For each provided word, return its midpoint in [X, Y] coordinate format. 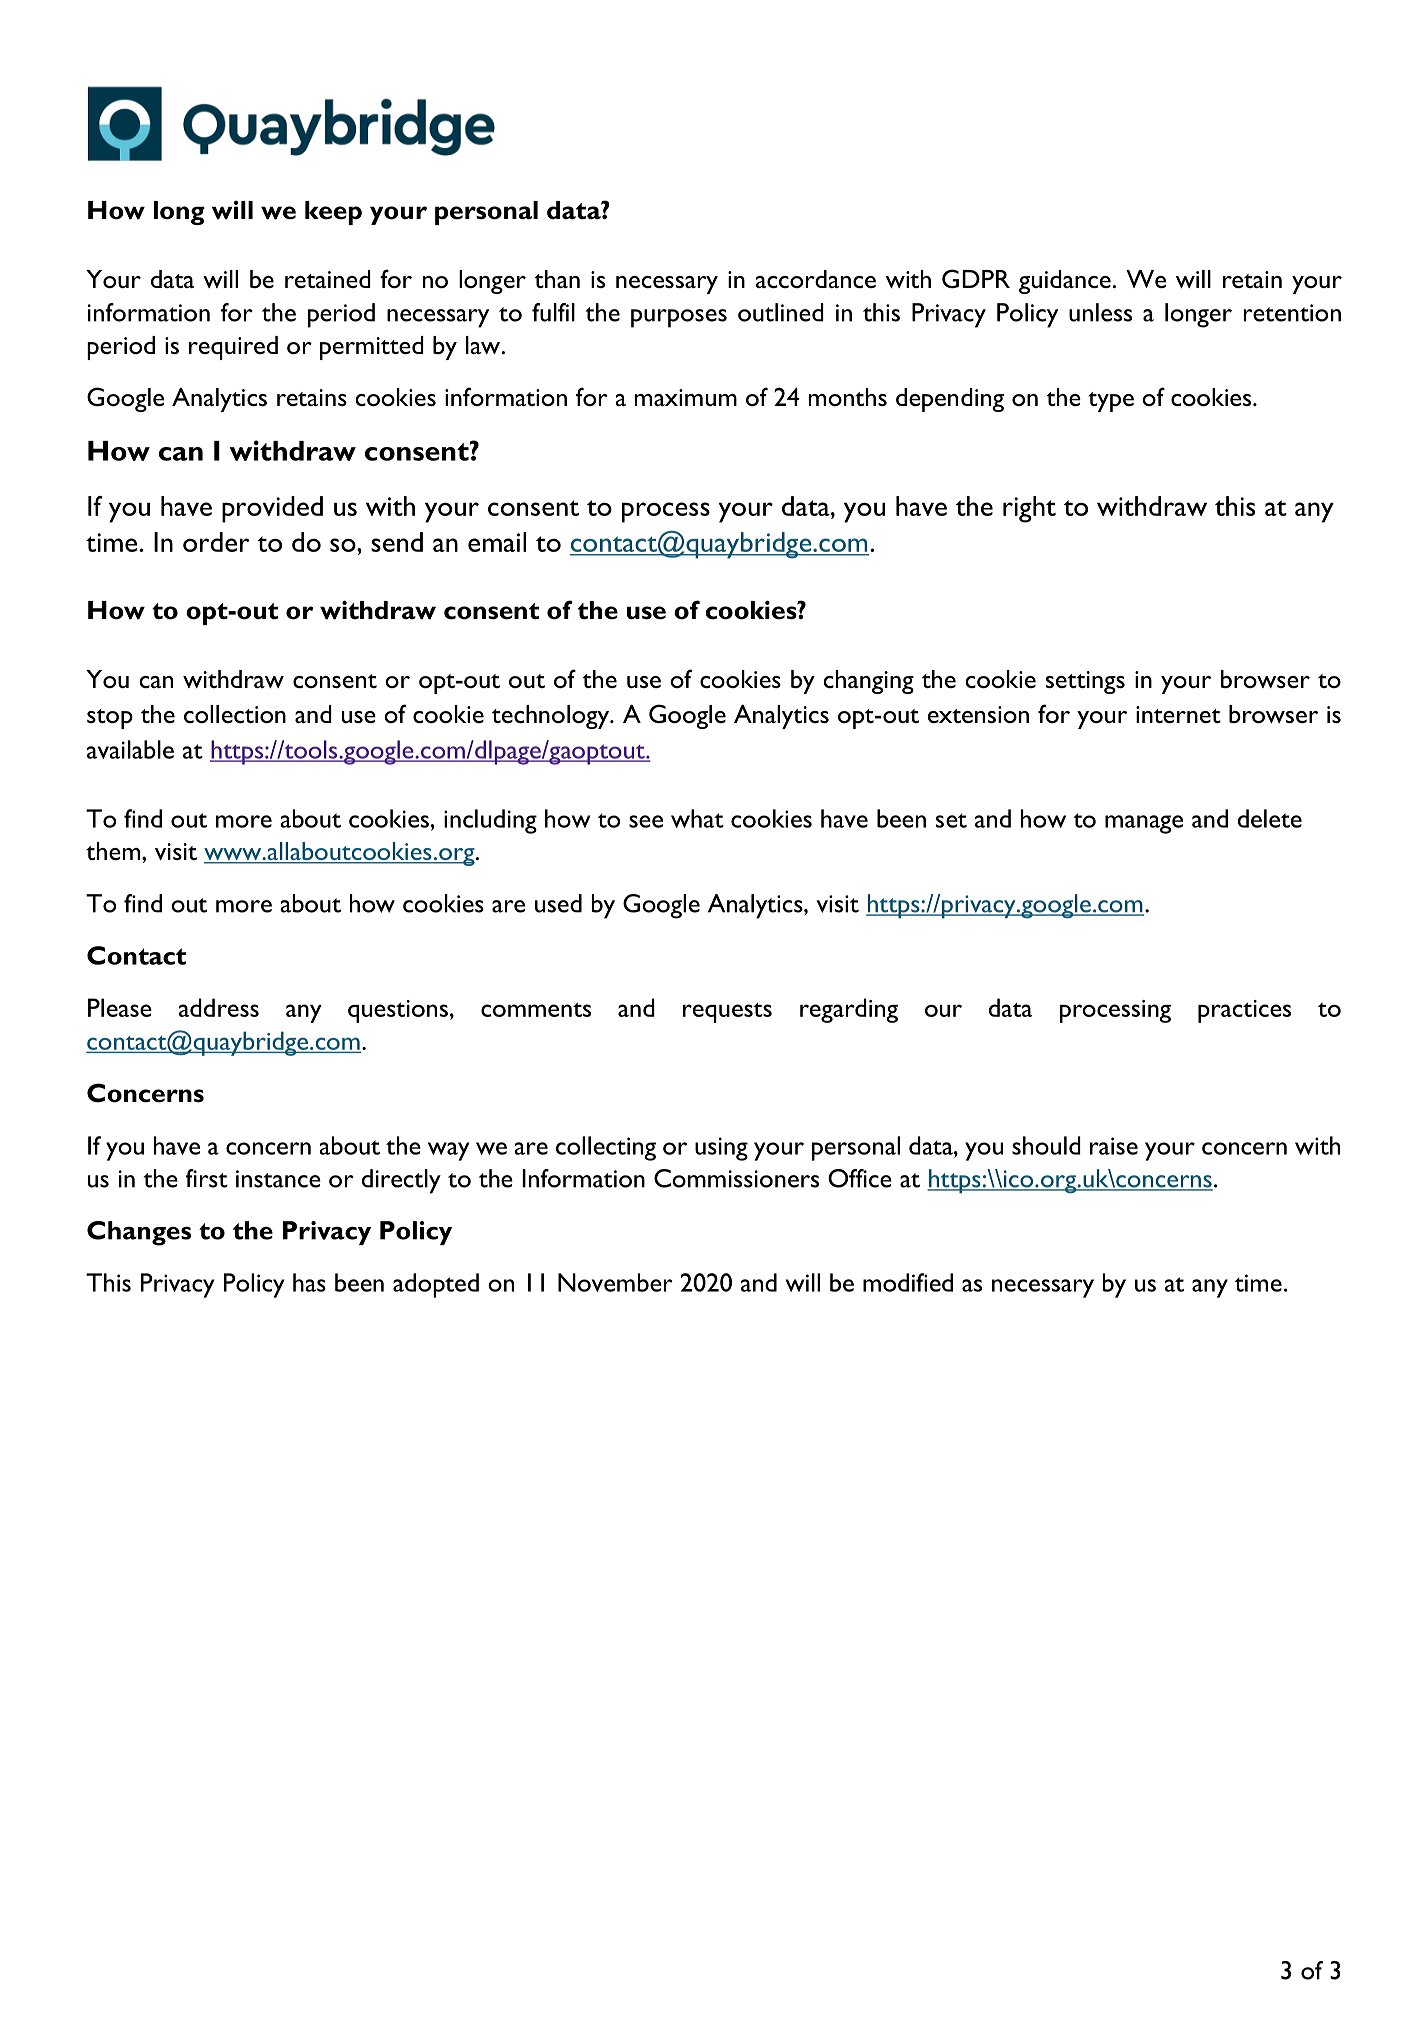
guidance [1065, 282]
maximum [686, 397]
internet [1178, 714]
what [697, 818]
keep [333, 213]
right [1029, 509]
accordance [816, 279]
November [615, 1282]
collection [235, 714]
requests [727, 1013]
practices [1244, 1011]
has [309, 1282]
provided [272, 509]
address [219, 1007]
